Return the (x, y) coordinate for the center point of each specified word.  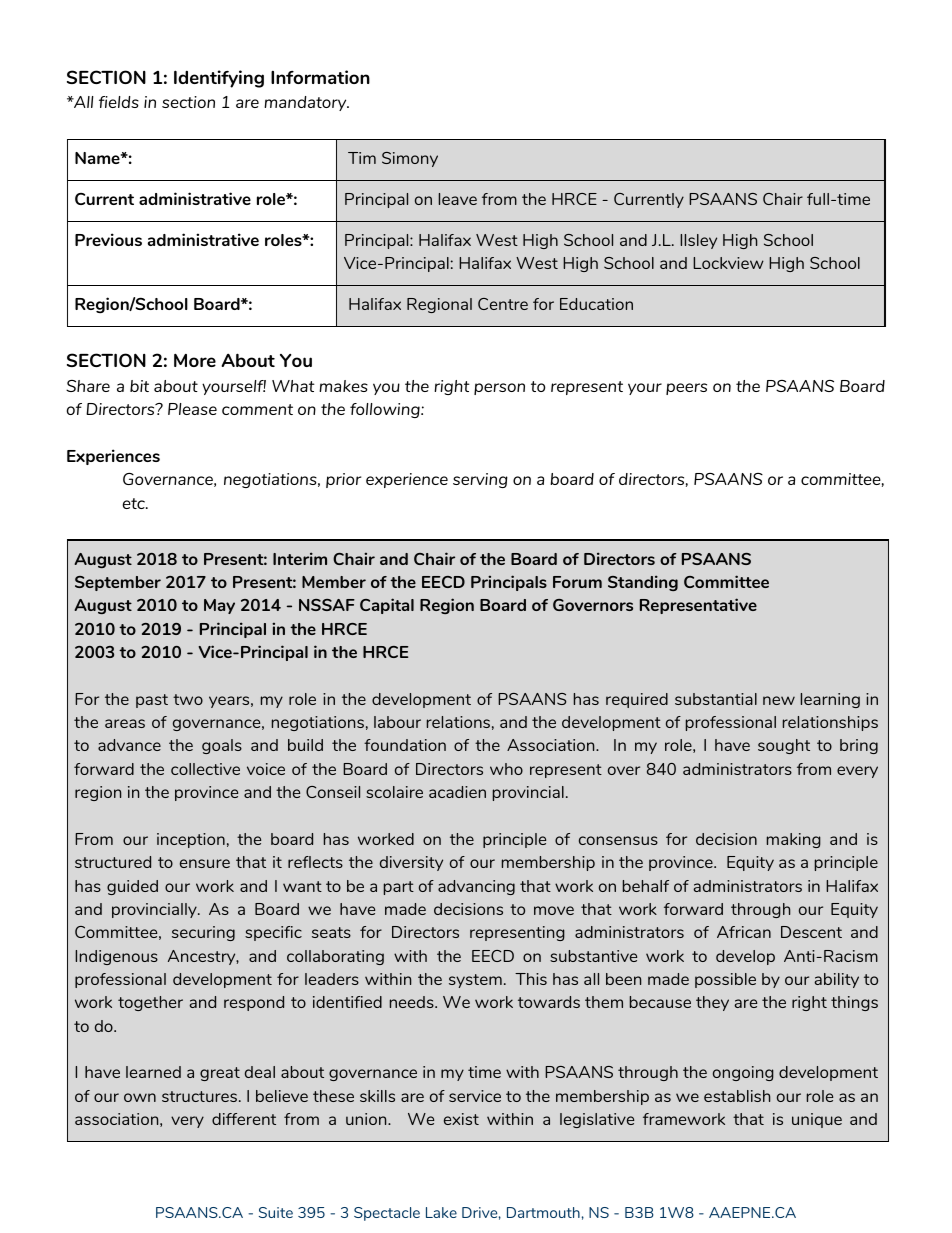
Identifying (219, 79)
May (219, 606)
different (244, 1119)
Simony (410, 159)
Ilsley (698, 241)
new (779, 700)
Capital (387, 606)
